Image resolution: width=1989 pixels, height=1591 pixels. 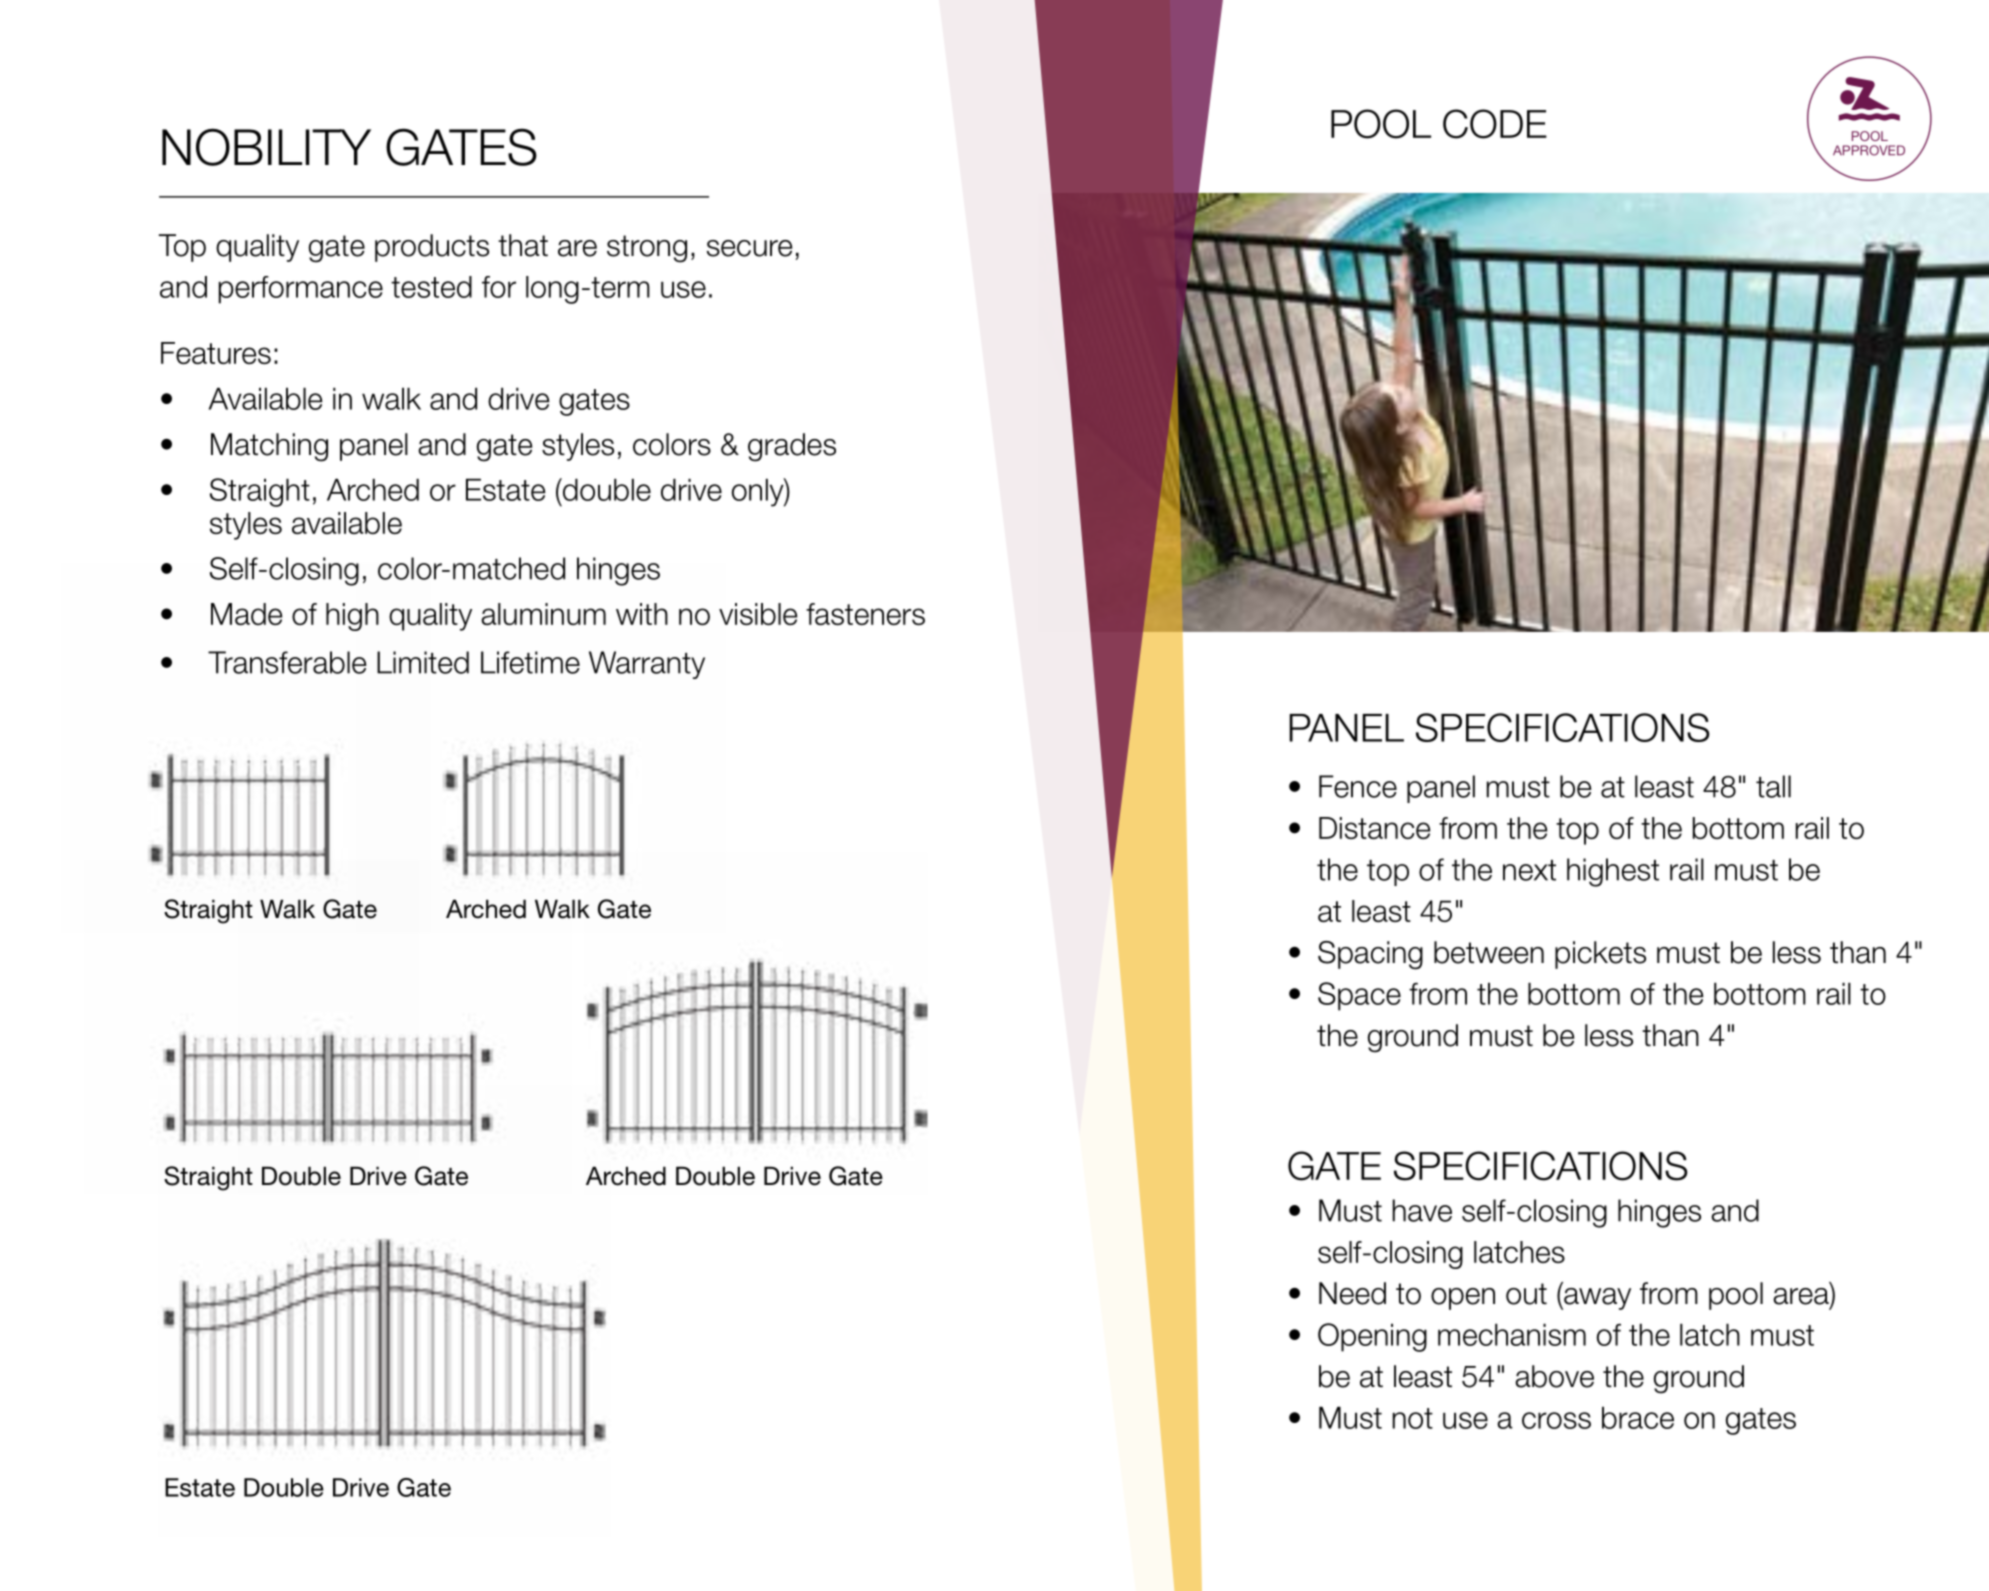 I want to click on Spacing, so click(x=1370, y=955).
